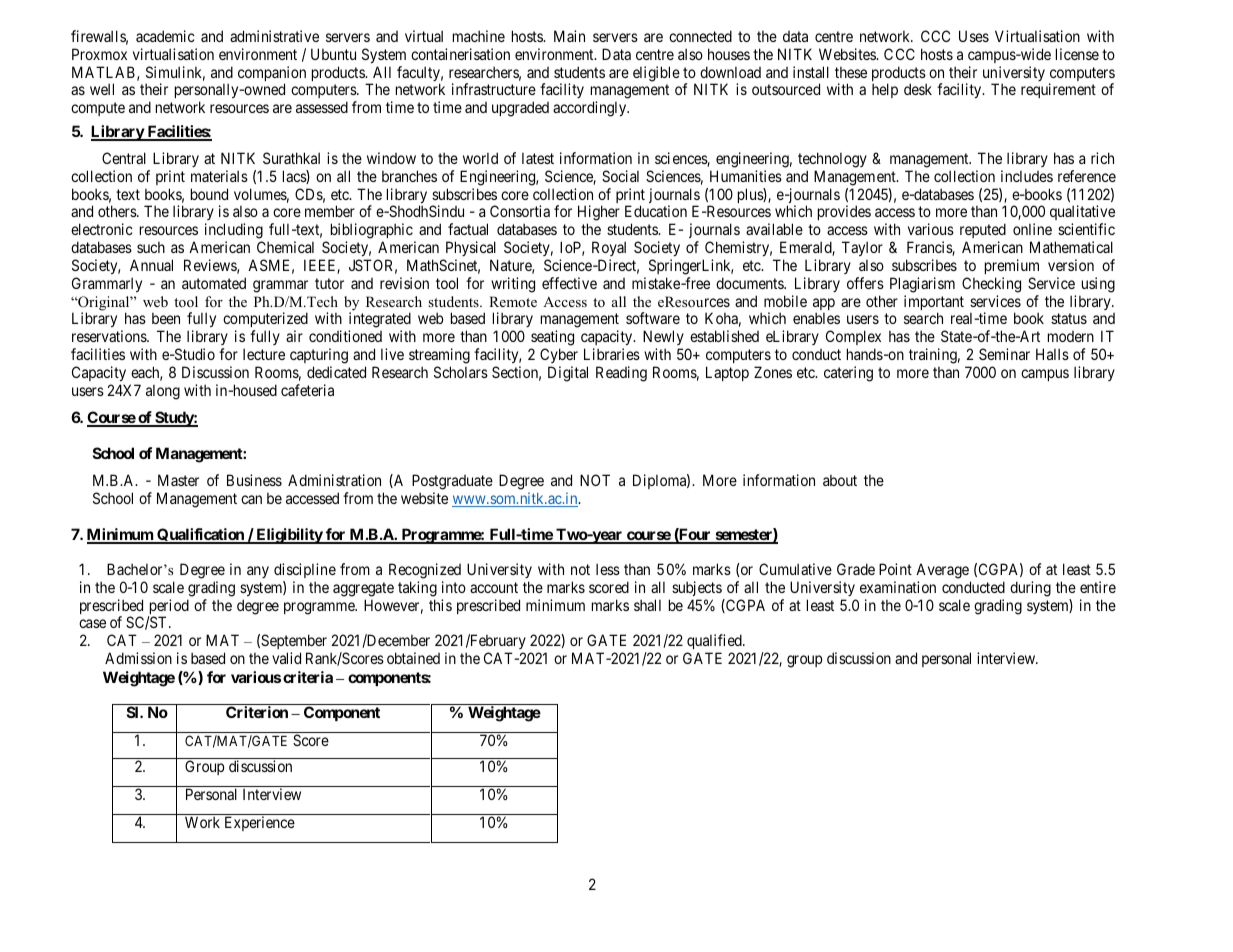  I want to click on companion, so click(272, 75).
